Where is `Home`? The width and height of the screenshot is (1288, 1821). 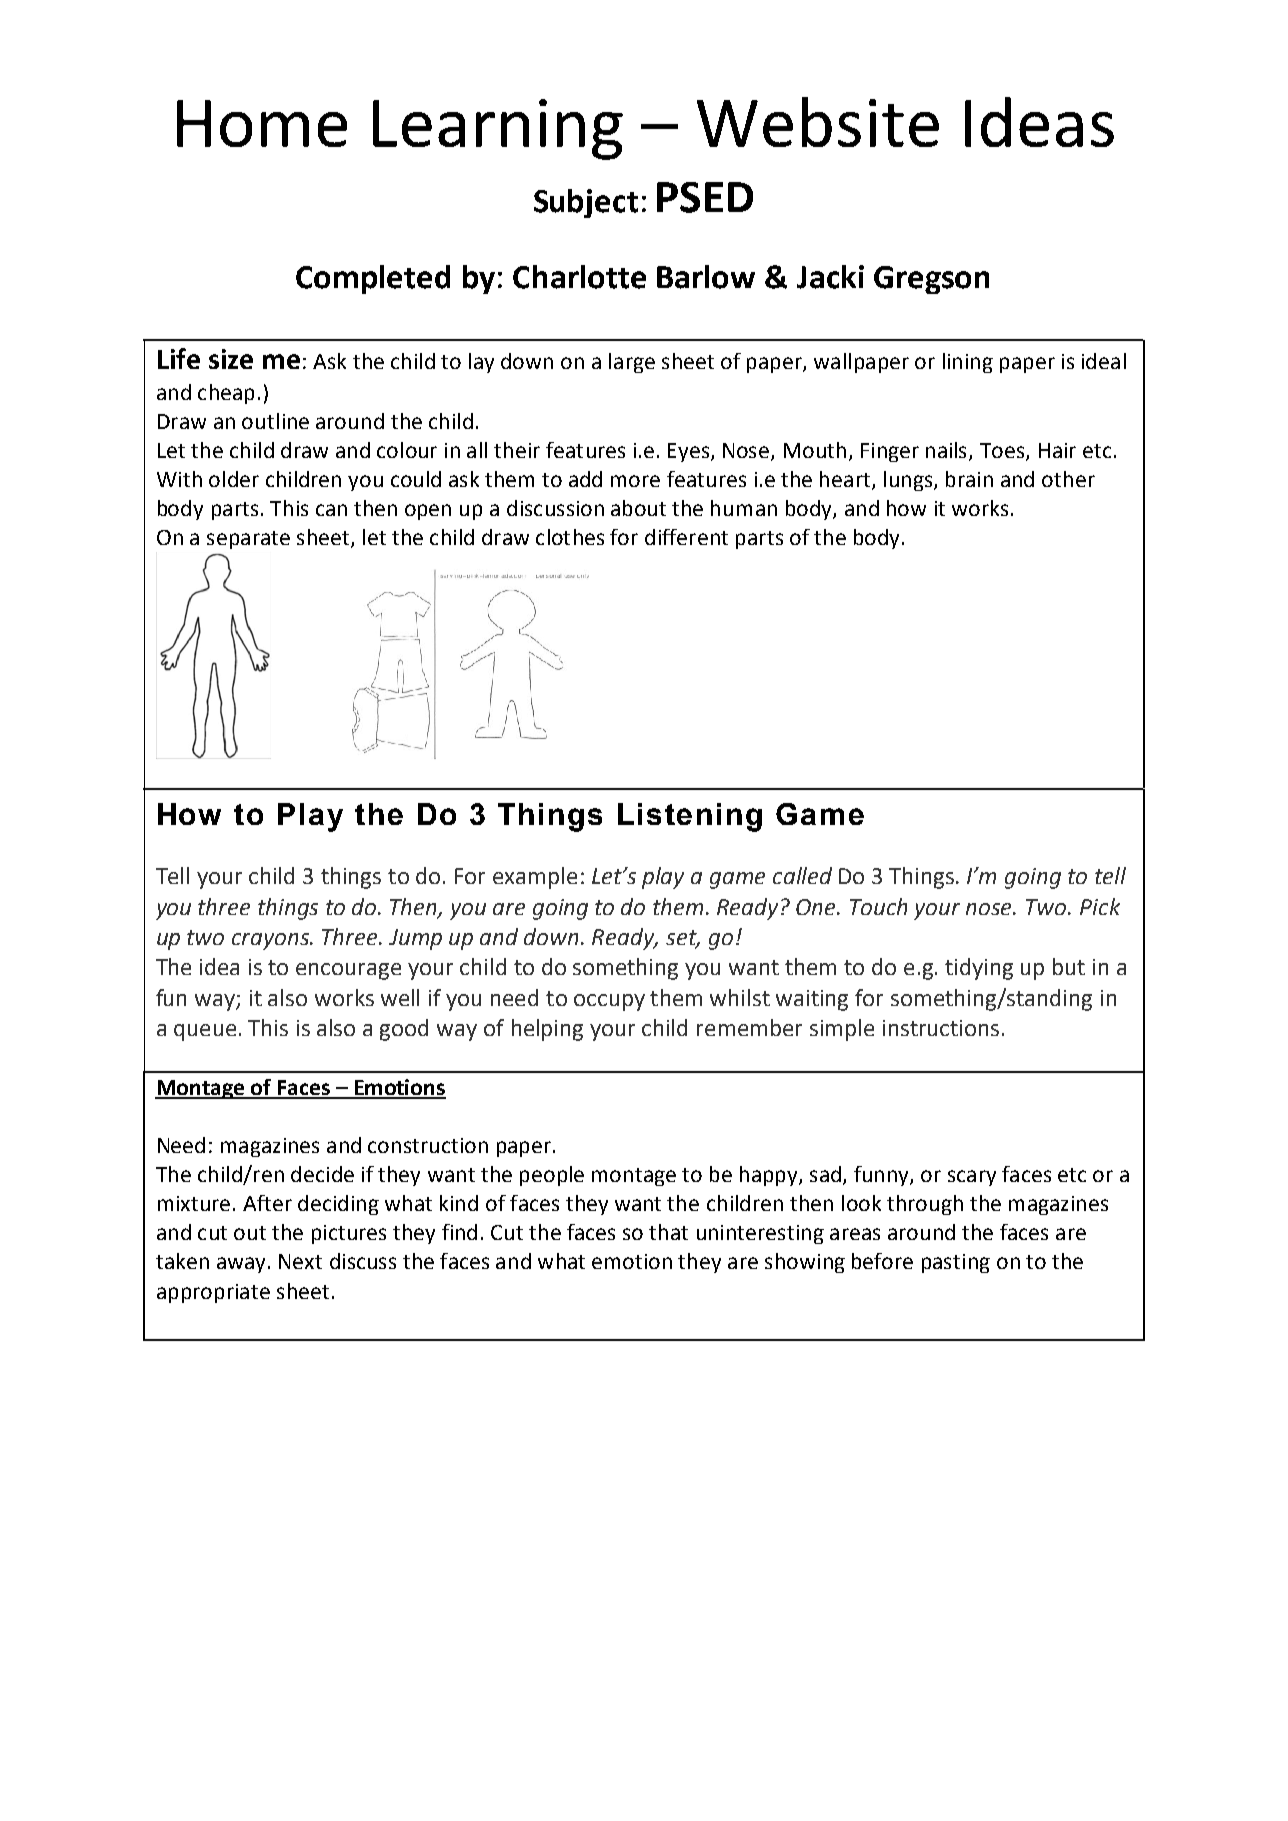
Home is located at coordinates (262, 123).
